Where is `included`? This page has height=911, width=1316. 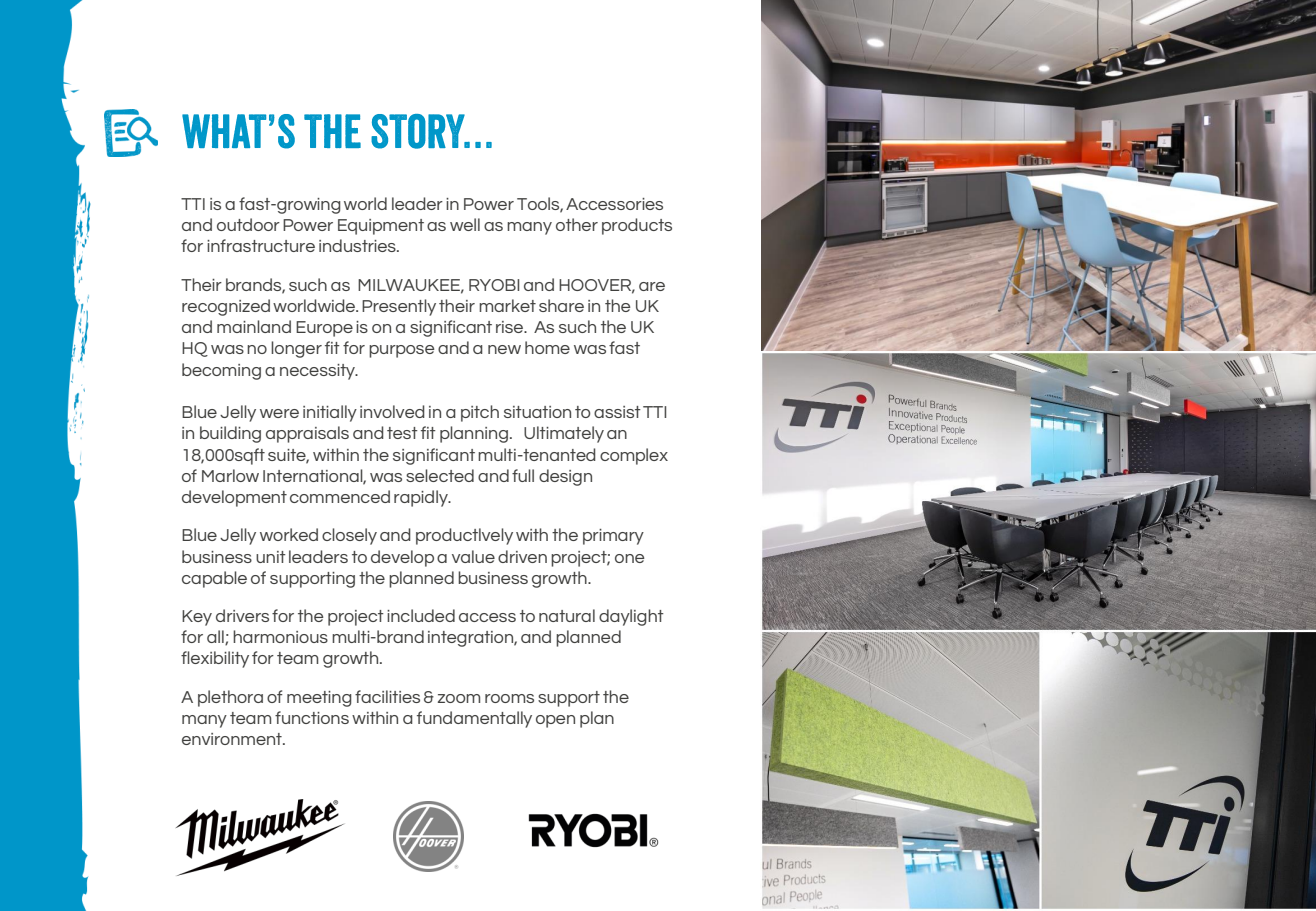 included is located at coordinates (421, 615).
